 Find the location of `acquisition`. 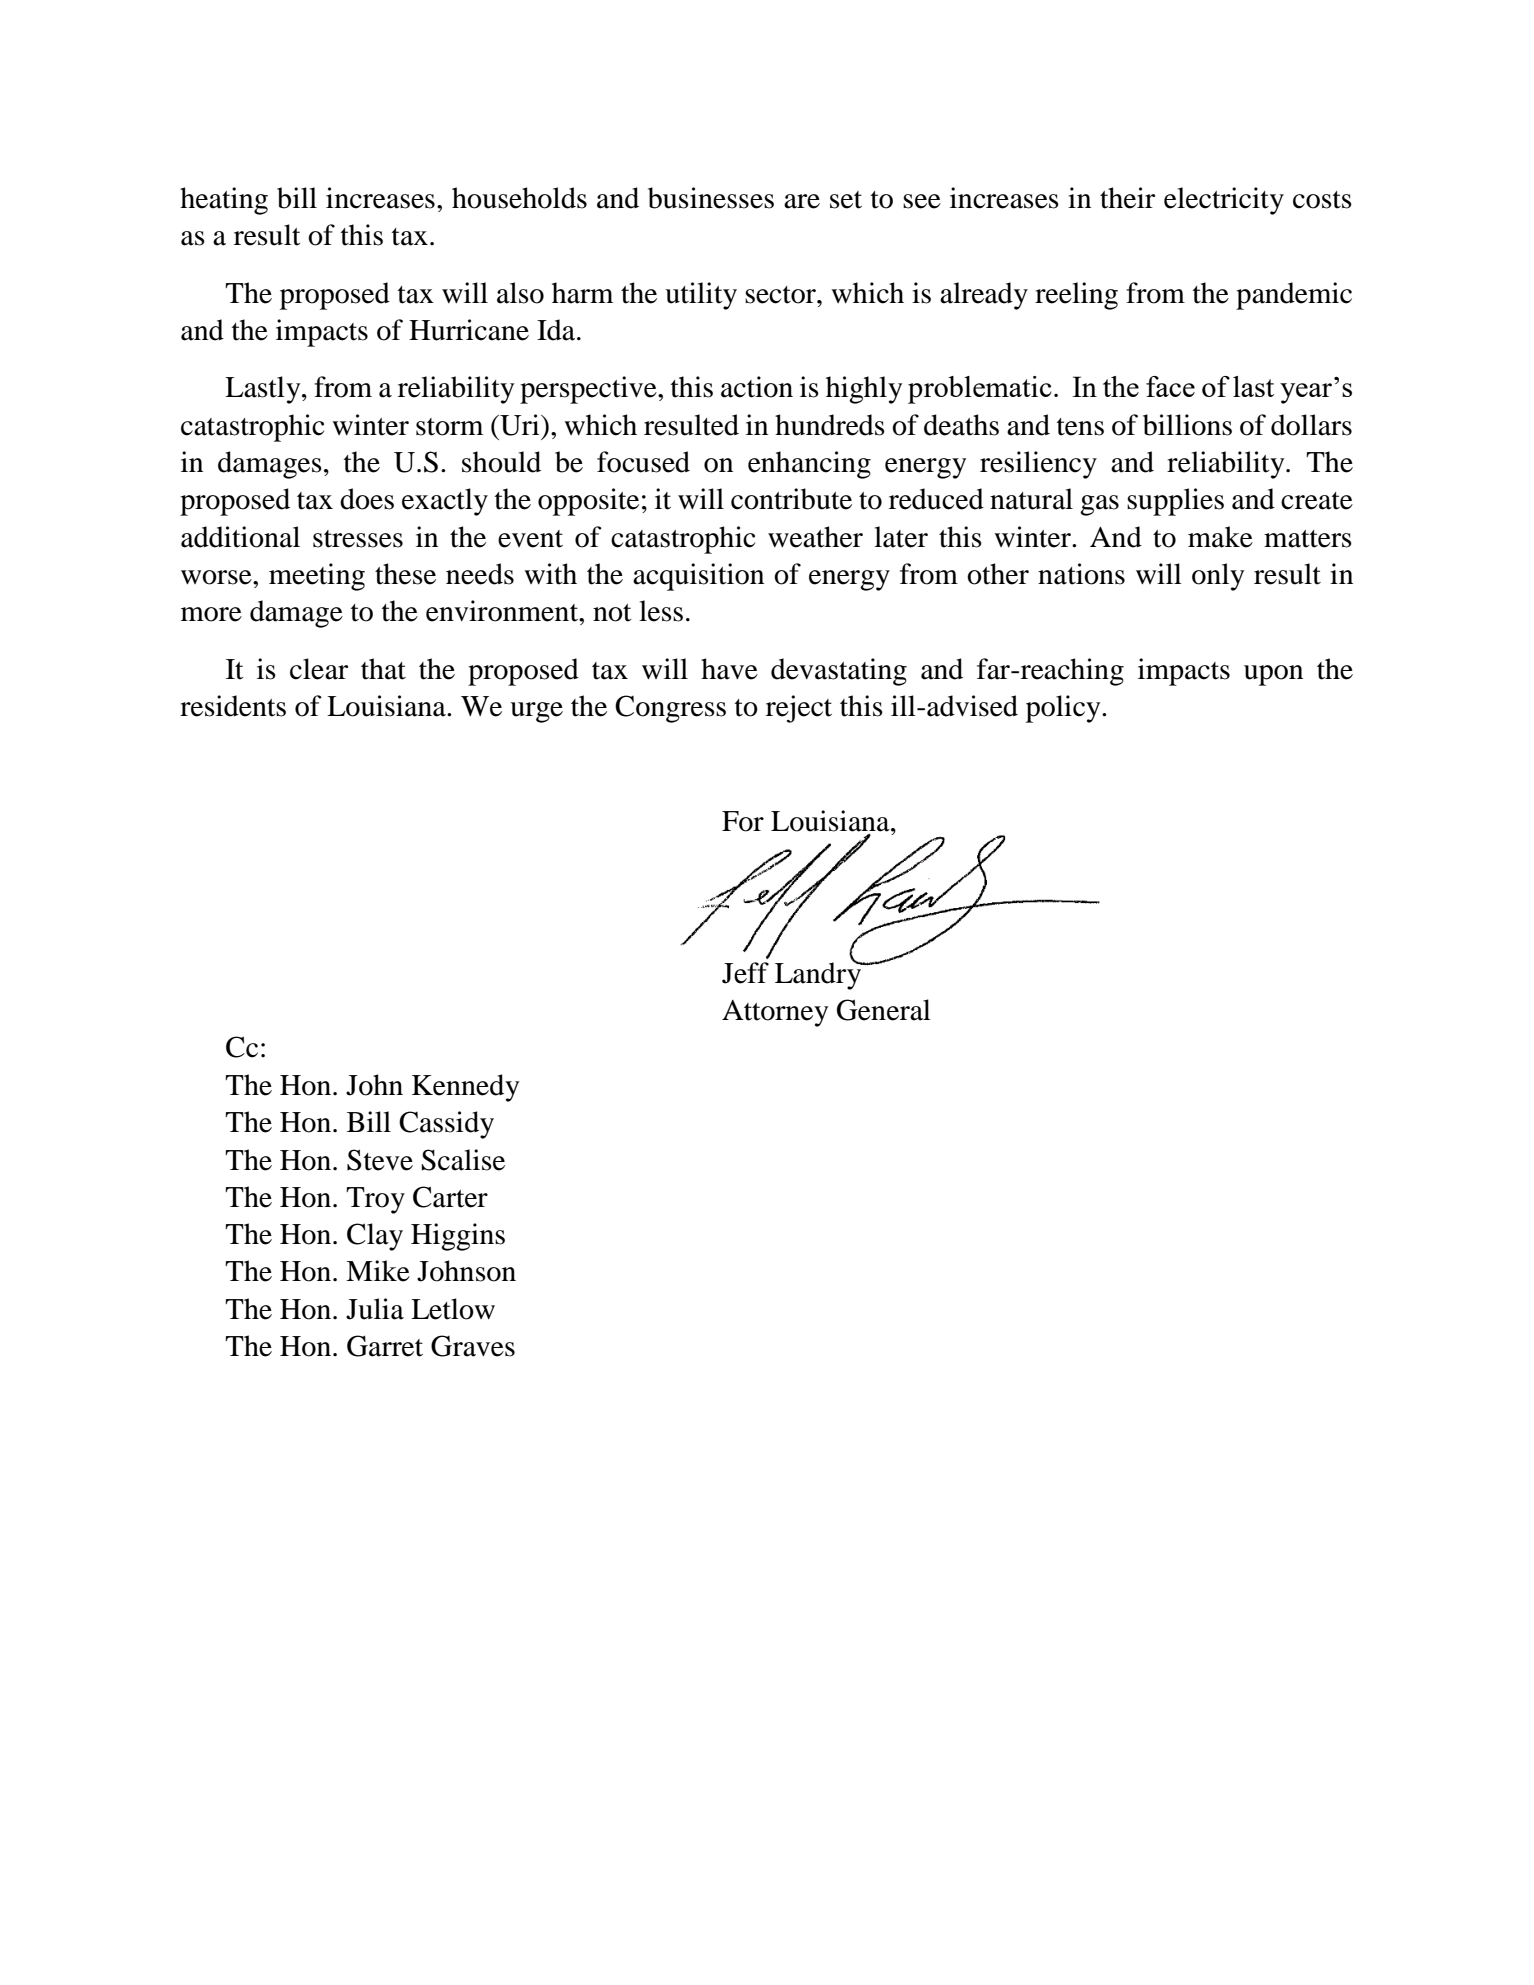

acquisition is located at coordinates (698, 577).
